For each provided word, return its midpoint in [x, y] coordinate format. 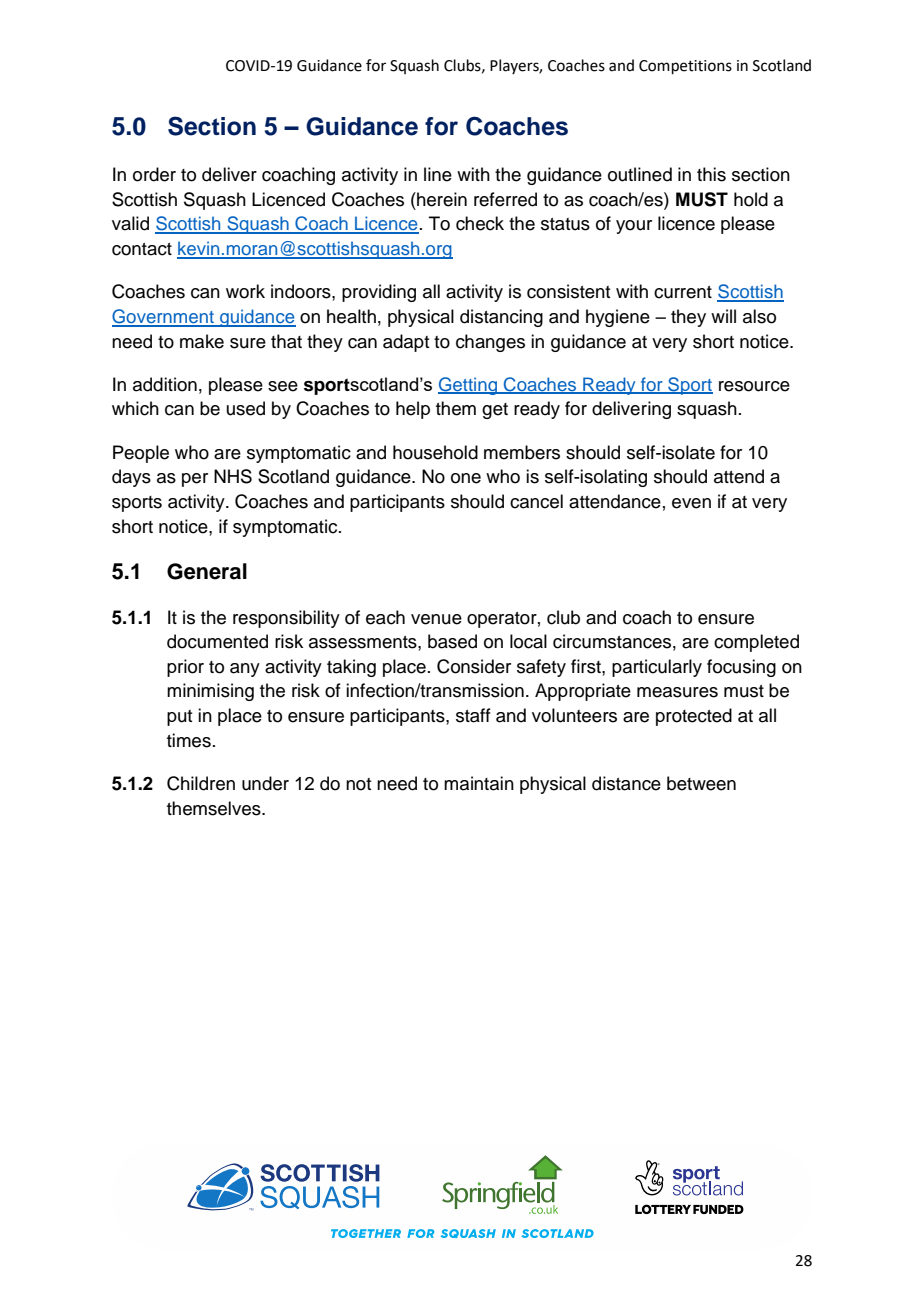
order [154, 174]
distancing [501, 318]
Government [164, 317]
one [466, 478]
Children [201, 783]
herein [441, 199]
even [691, 503]
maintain [479, 783]
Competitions [685, 67]
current [683, 292]
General [207, 571]
